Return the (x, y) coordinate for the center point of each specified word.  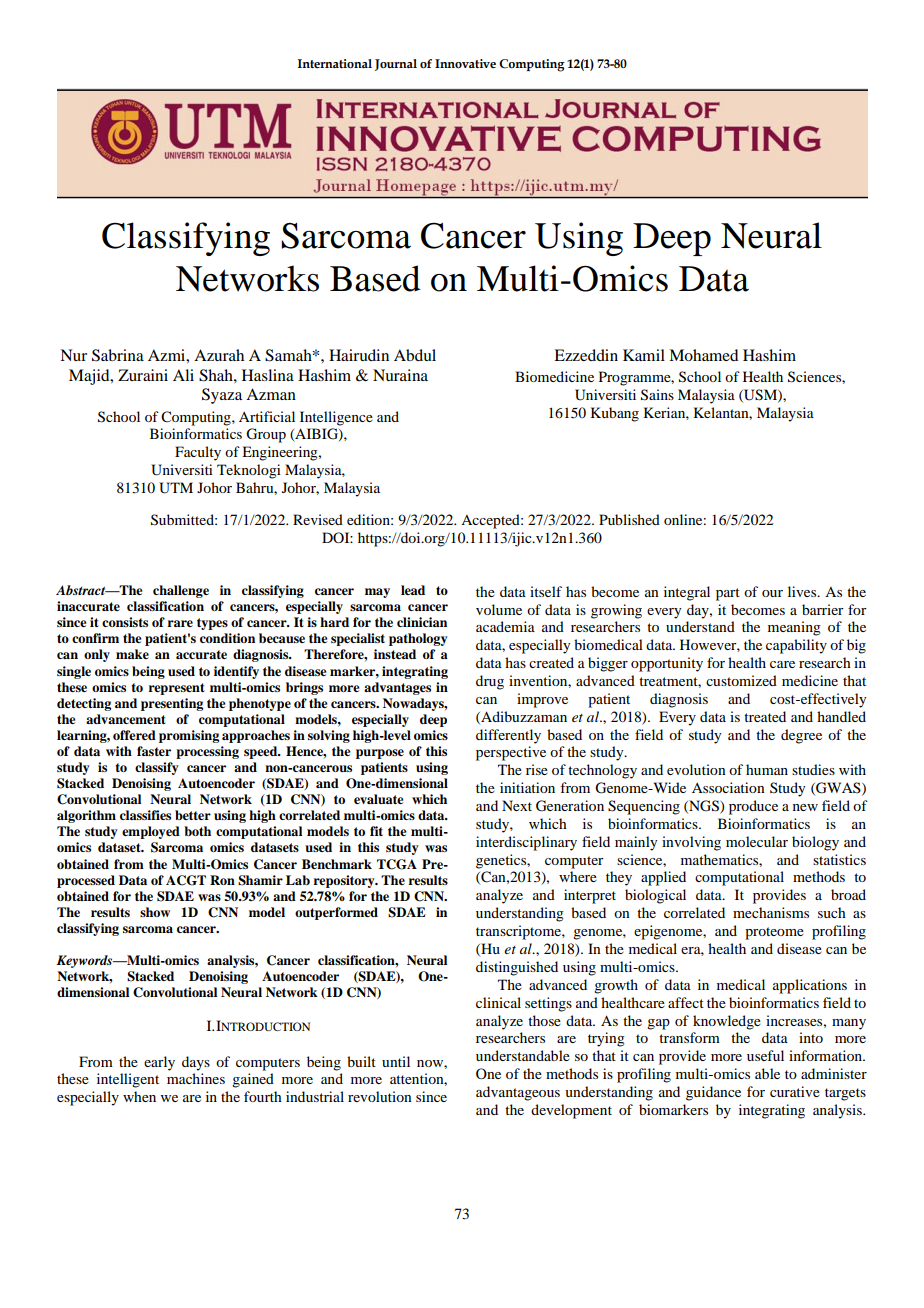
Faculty (198, 453)
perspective (511, 753)
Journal (396, 65)
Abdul (415, 355)
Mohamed (703, 355)
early (159, 1063)
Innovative (465, 63)
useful (765, 1055)
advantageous (518, 1093)
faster (154, 751)
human (767, 769)
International (335, 63)
